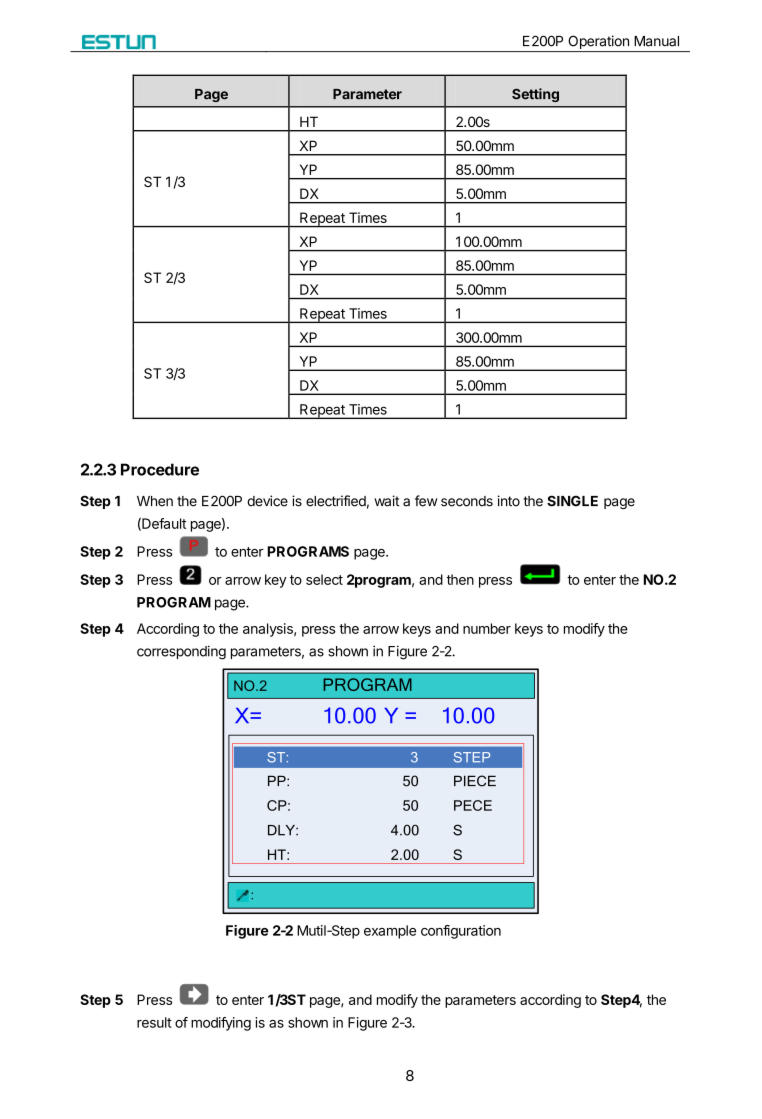  What do you see at coordinates (535, 95) in the screenshot?
I see `Setting` at bounding box center [535, 95].
